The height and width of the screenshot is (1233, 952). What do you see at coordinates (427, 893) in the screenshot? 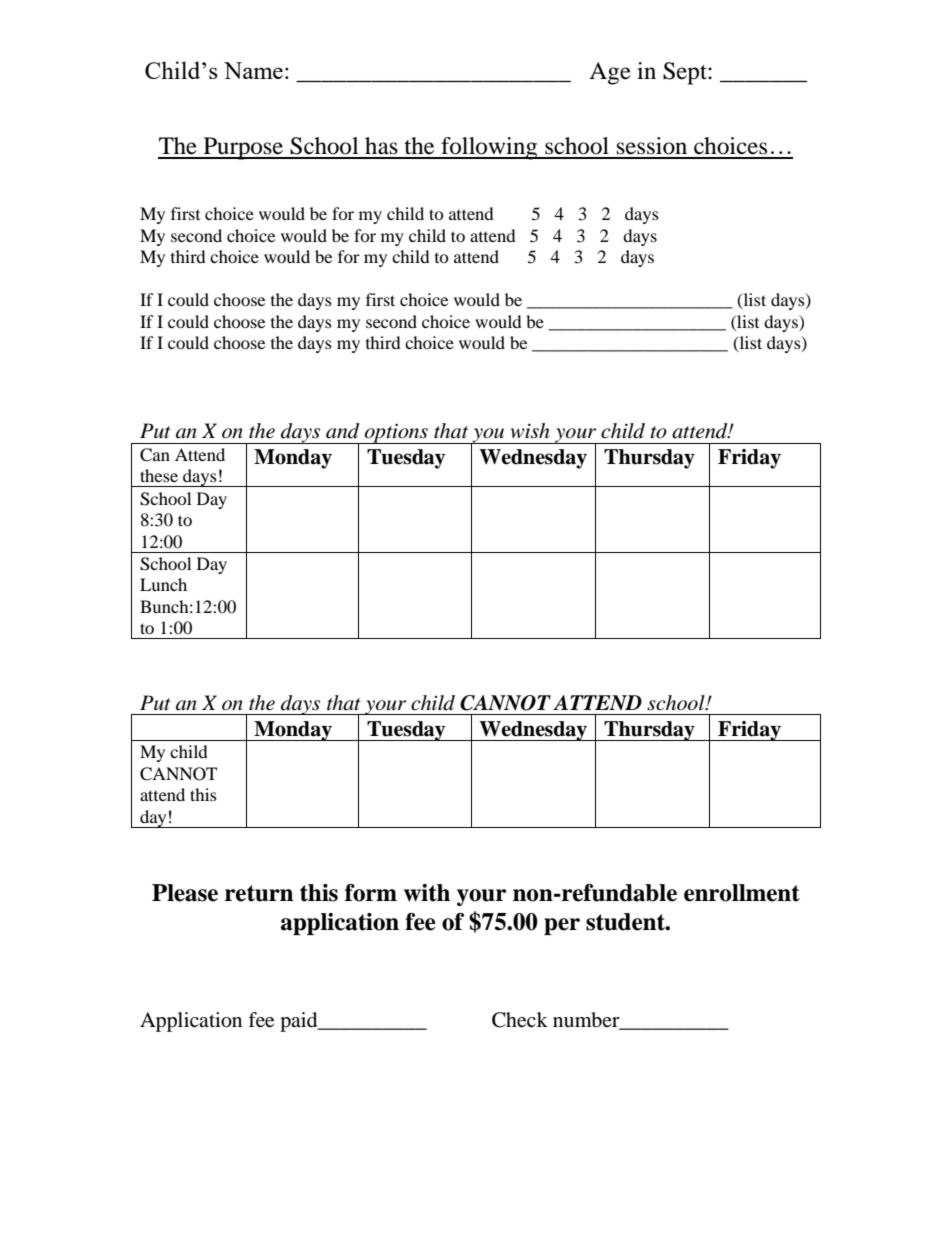
I see `with` at bounding box center [427, 893].
